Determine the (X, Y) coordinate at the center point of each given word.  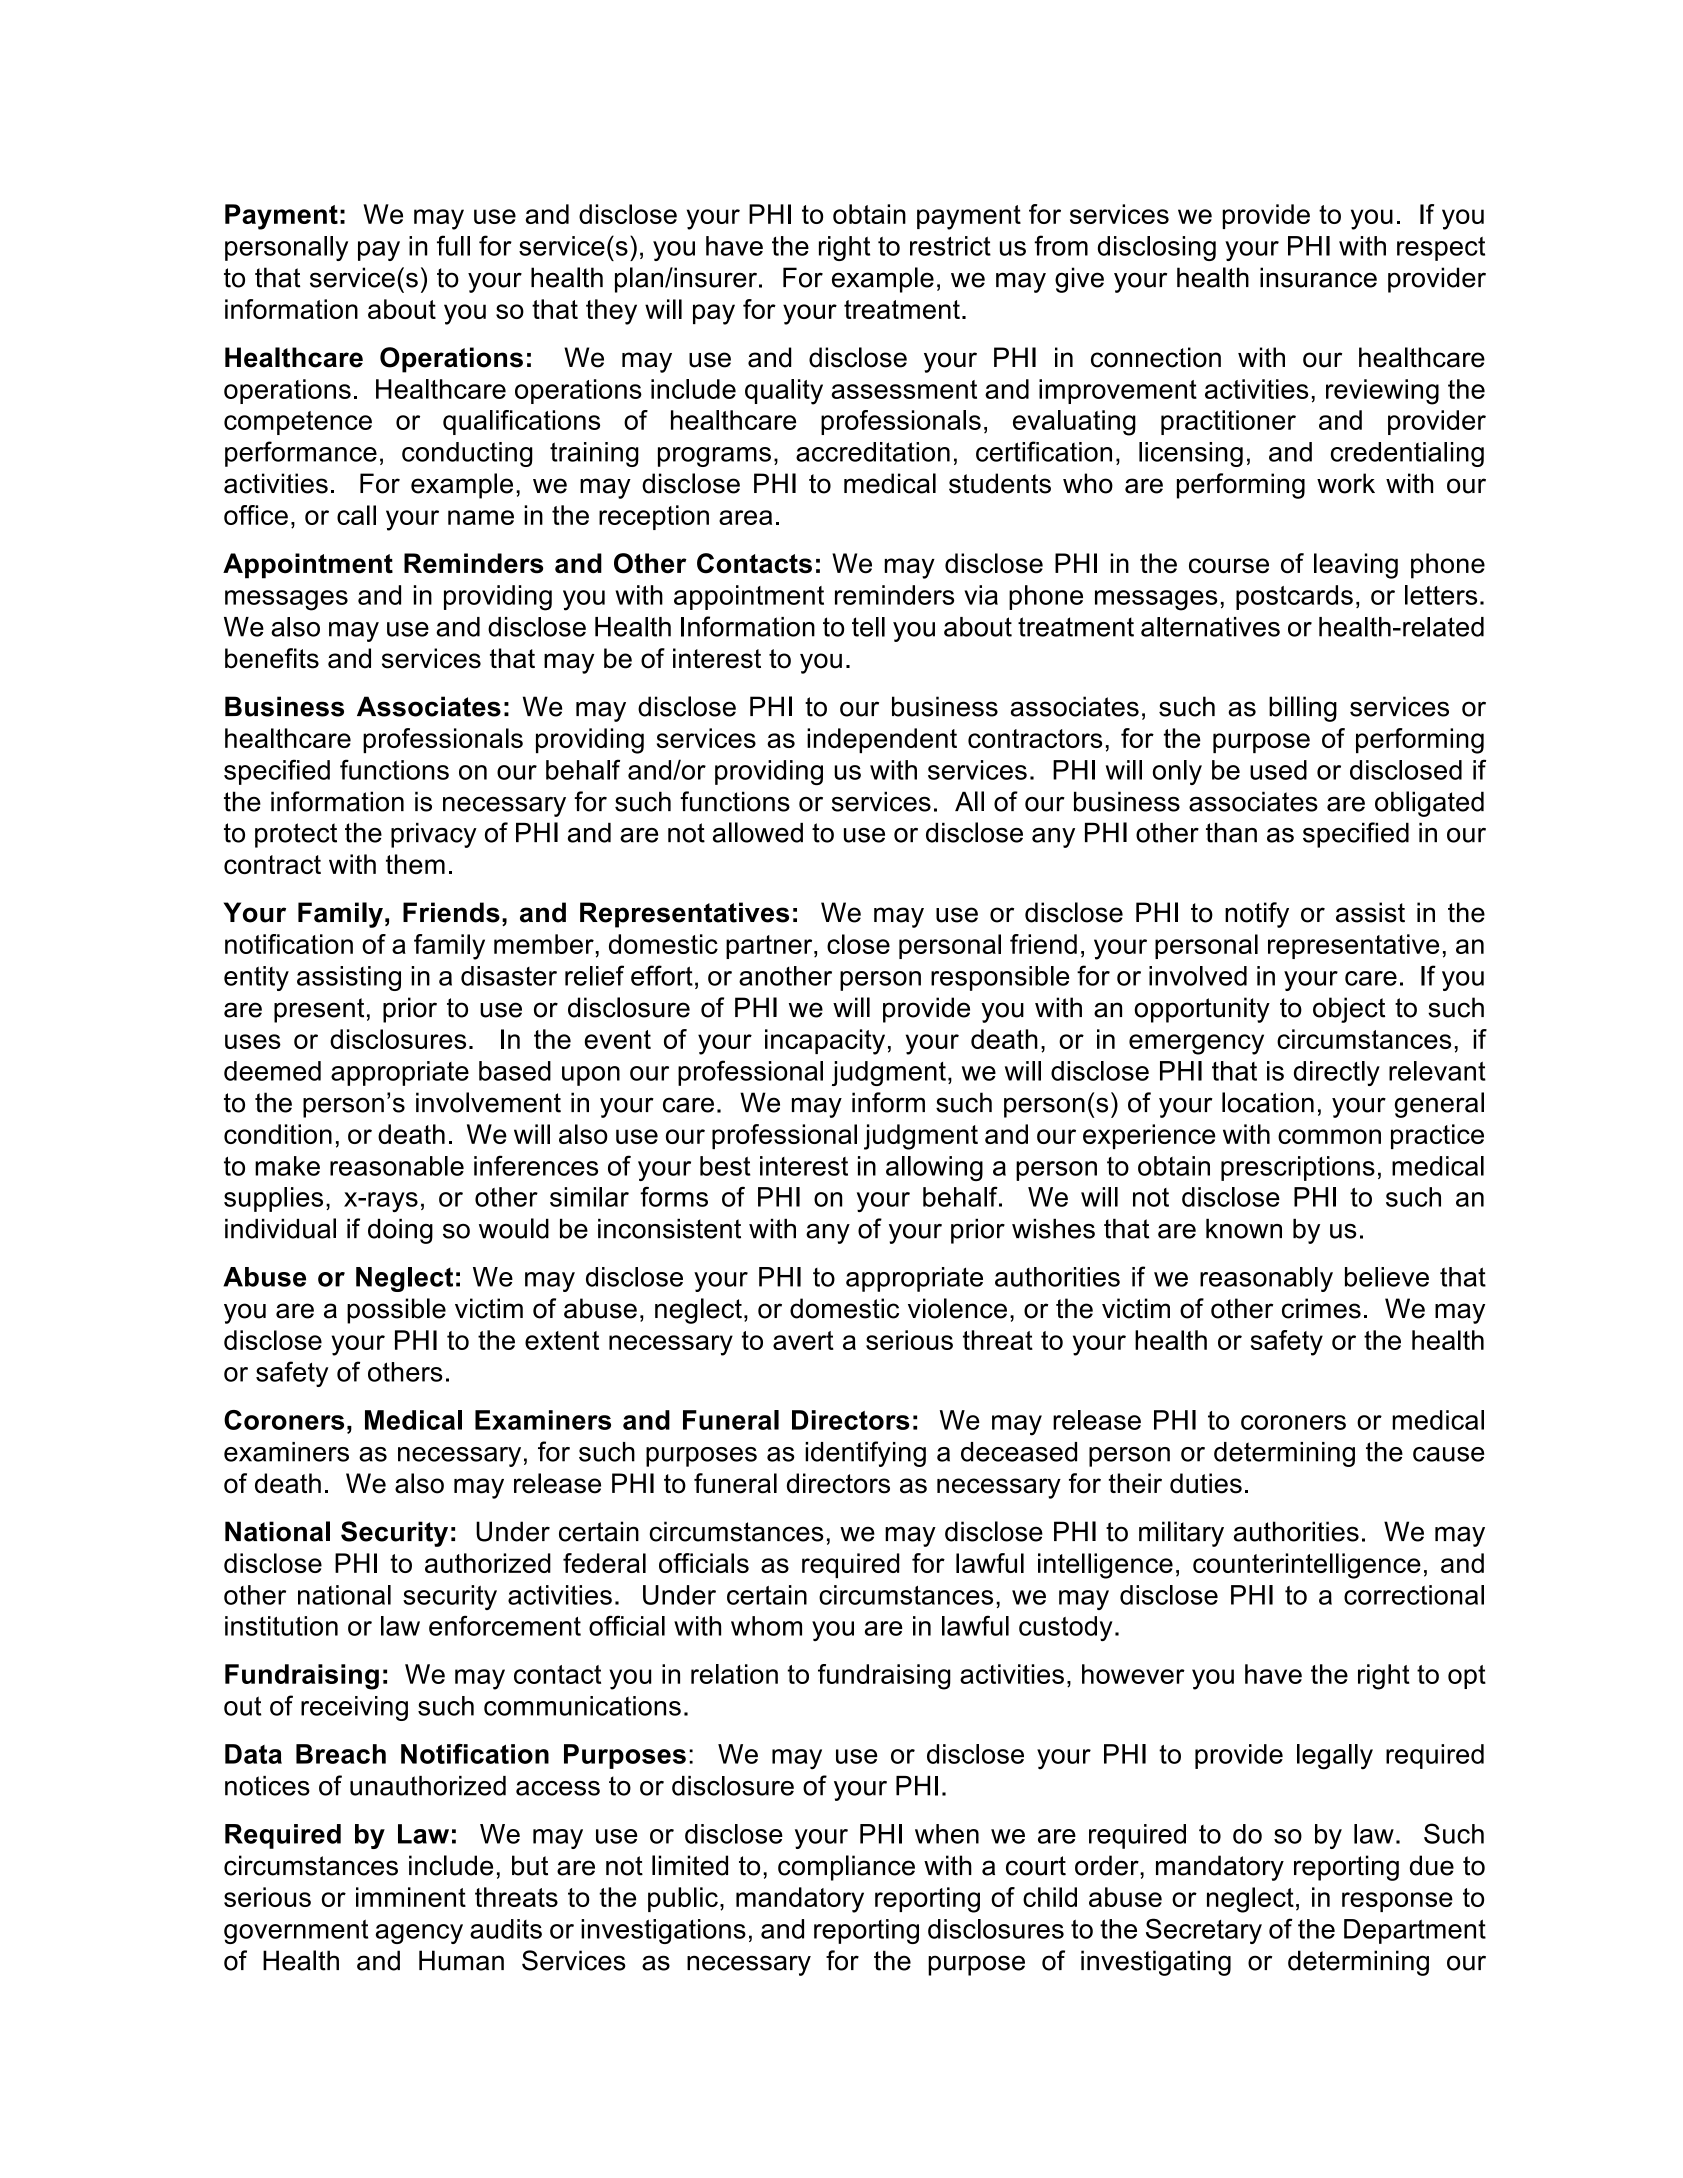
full (453, 245)
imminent (411, 1897)
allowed (758, 832)
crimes (1321, 1308)
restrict (950, 246)
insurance (1318, 277)
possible (396, 1311)
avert (803, 1340)
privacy (434, 835)
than (1231, 832)
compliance (846, 1868)
